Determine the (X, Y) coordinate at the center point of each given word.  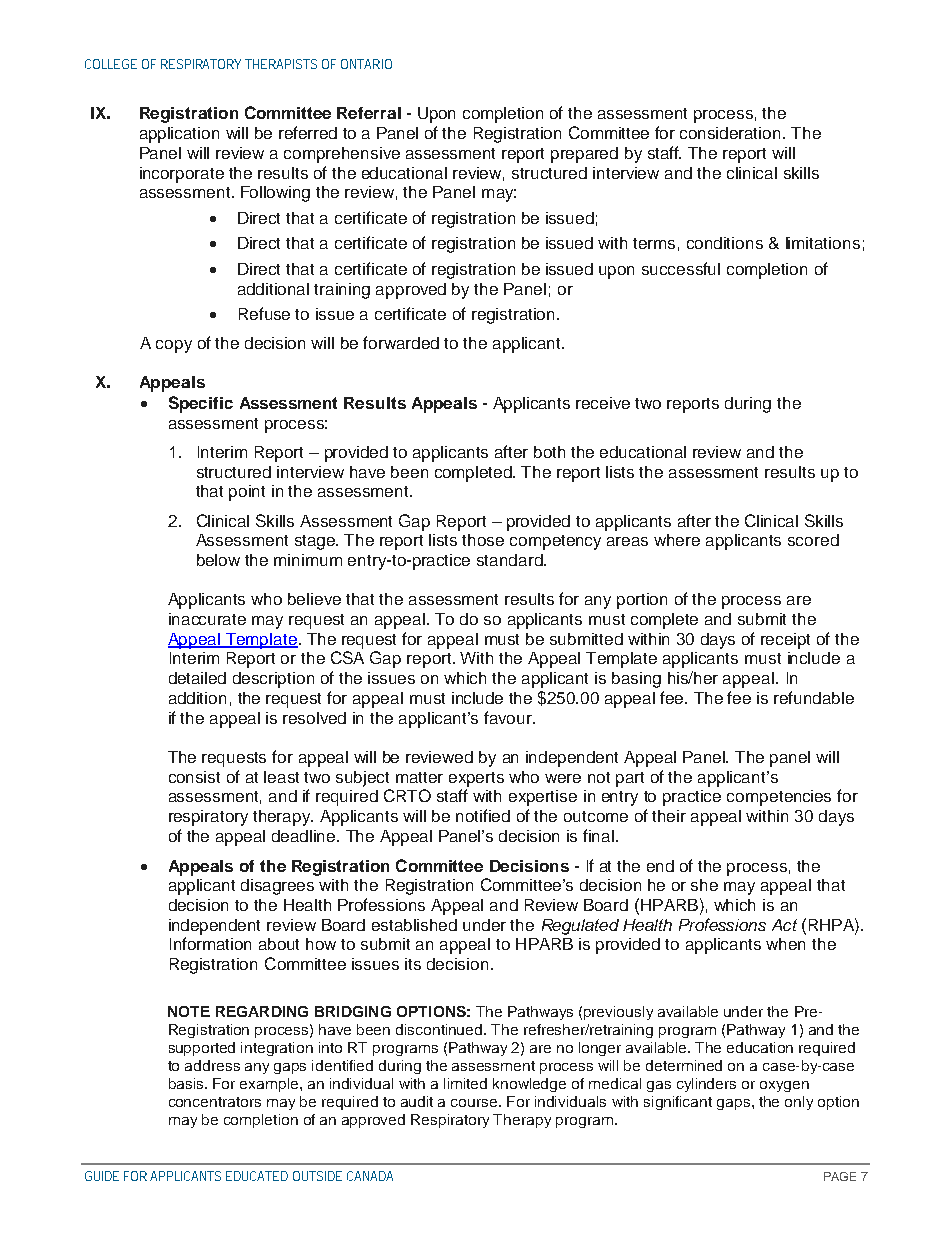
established (414, 925)
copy (174, 346)
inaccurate (207, 619)
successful (681, 268)
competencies (779, 798)
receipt (785, 641)
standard (511, 560)
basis (187, 1083)
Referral (369, 113)
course (475, 1103)
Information (210, 943)
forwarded (401, 342)
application (179, 135)
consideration (730, 133)
